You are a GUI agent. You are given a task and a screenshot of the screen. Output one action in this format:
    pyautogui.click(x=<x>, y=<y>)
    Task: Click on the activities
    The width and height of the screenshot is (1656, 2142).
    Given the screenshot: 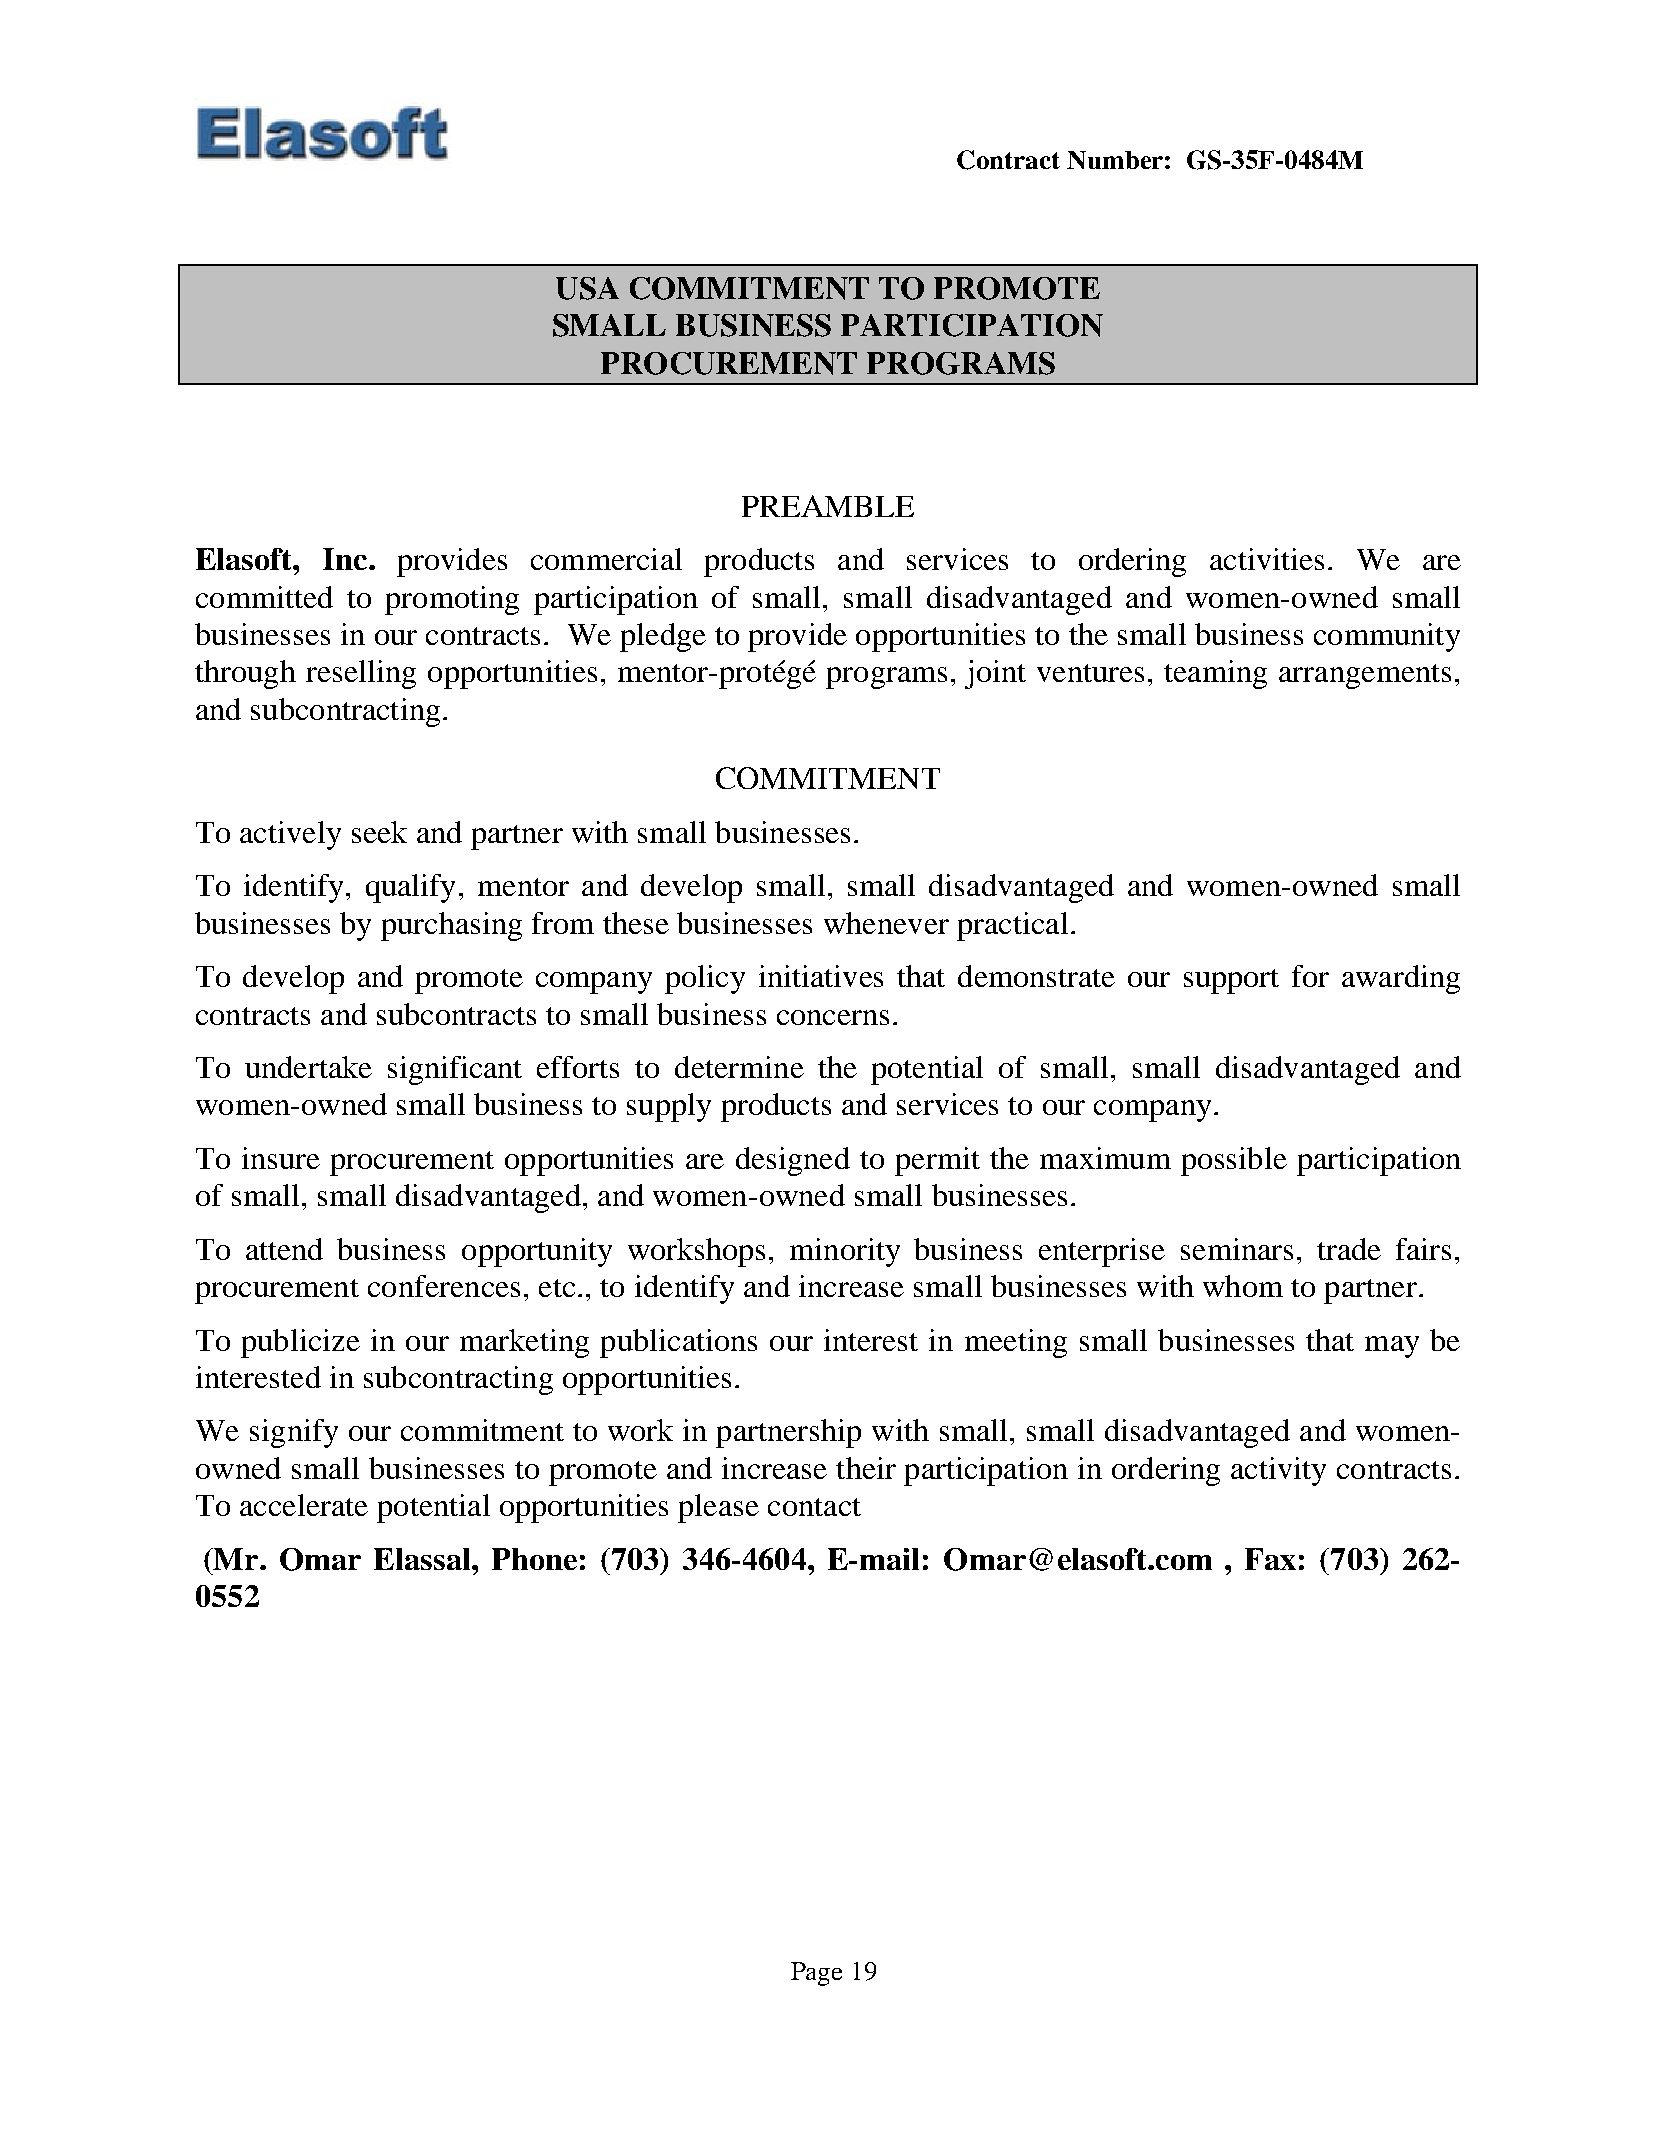 What is the action you would take?
    pyautogui.click(x=1267, y=559)
